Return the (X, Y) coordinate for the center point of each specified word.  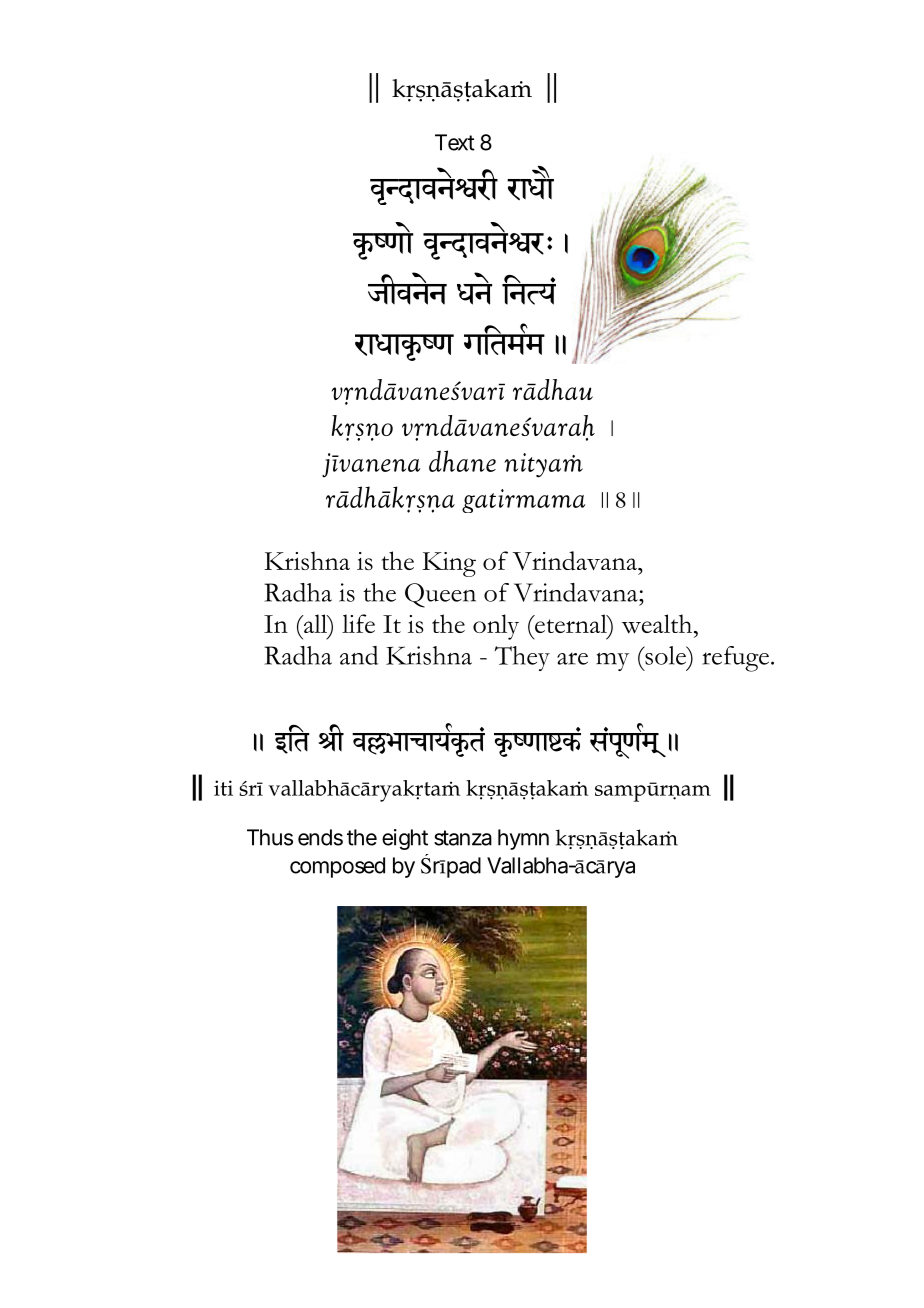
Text (455, 142)
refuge (735, 659)
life (358, 623)
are (572, 658)
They (522, 658)
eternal (571, 623)
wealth (658, 624)
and (359, 655)
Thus (270, 837)
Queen (440, 595)
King (449, 564)
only (496, 627)
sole (665, 655)
